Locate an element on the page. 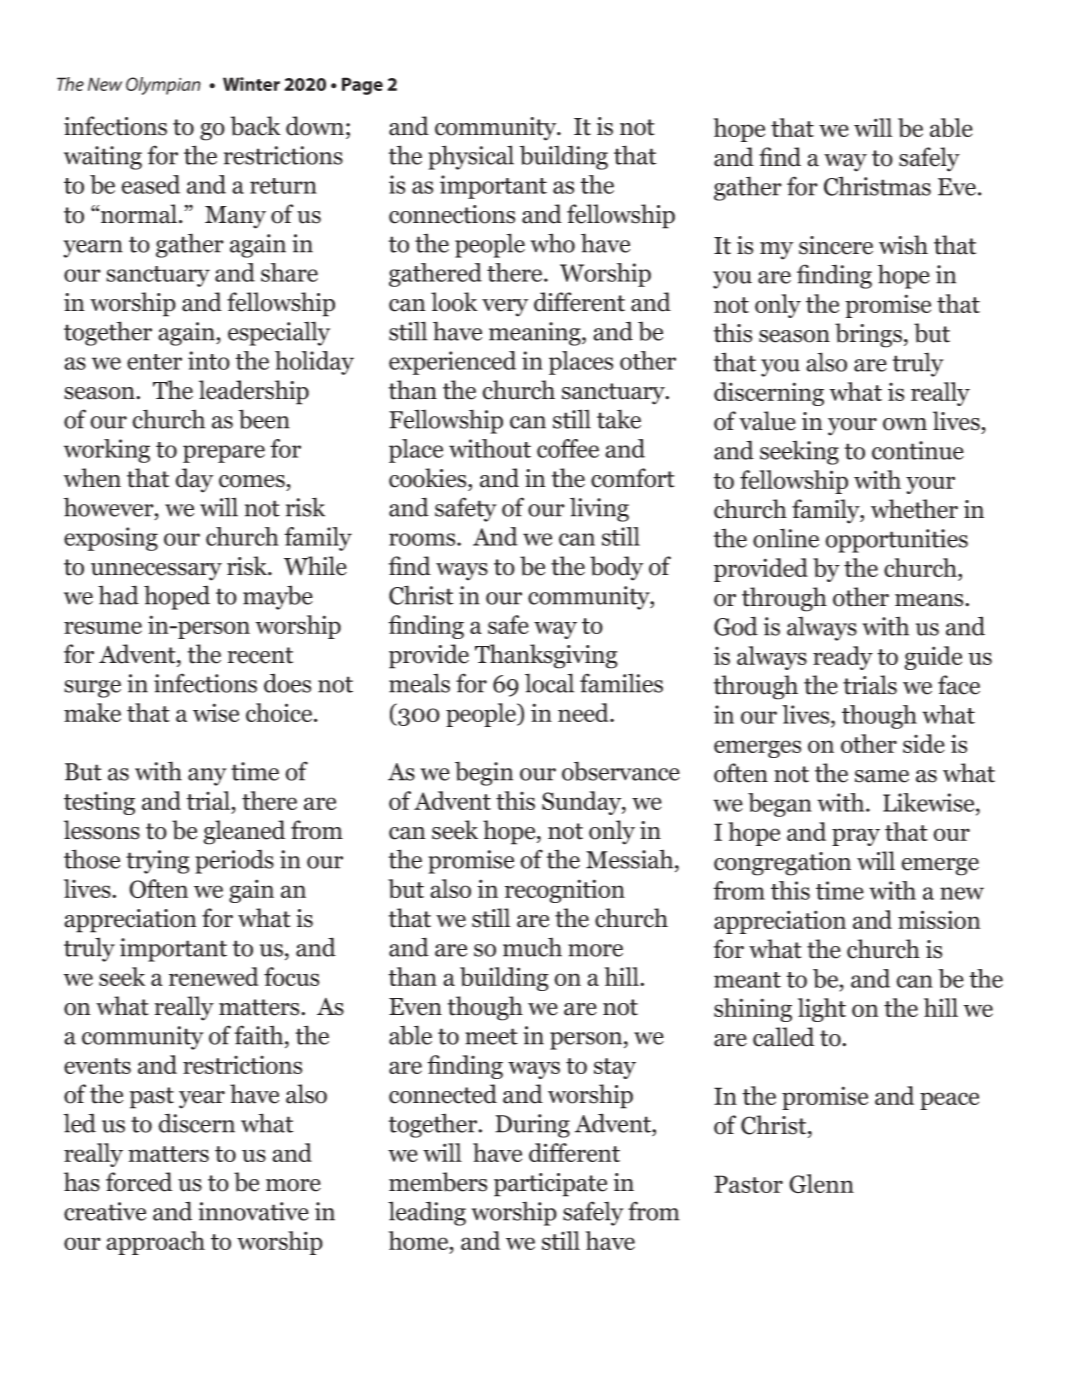 Image resolution: width=1069 pixels, height=1383 pixels. ready is located at coordinates (843, 658).
